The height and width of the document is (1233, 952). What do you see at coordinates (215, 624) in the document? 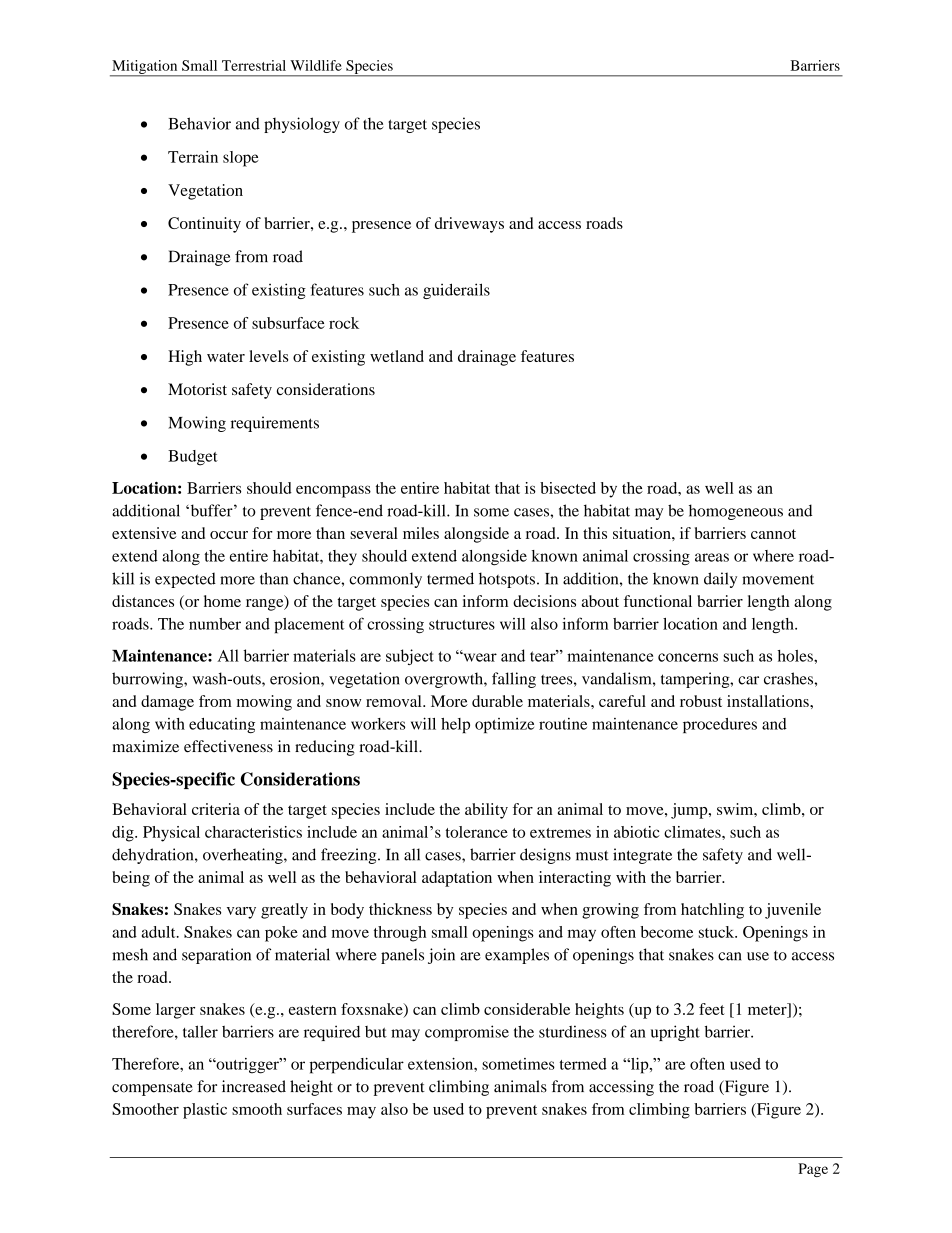
I see `number` at bounding box center [215, 624].
